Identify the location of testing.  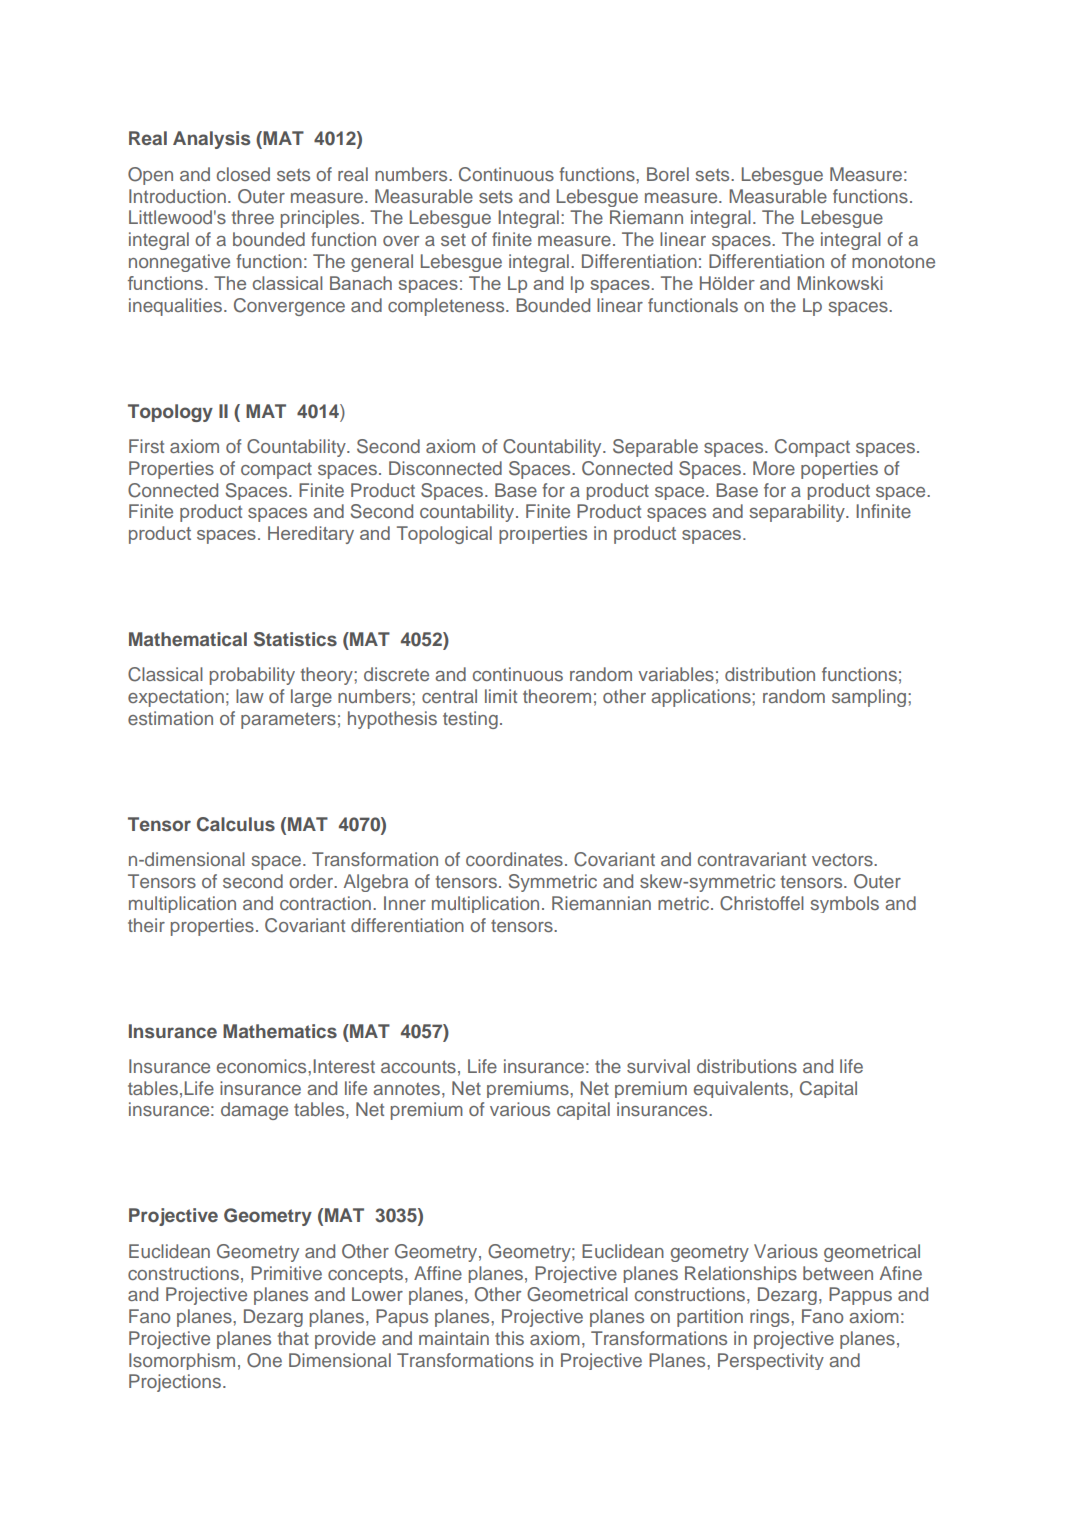
(470, 720).
